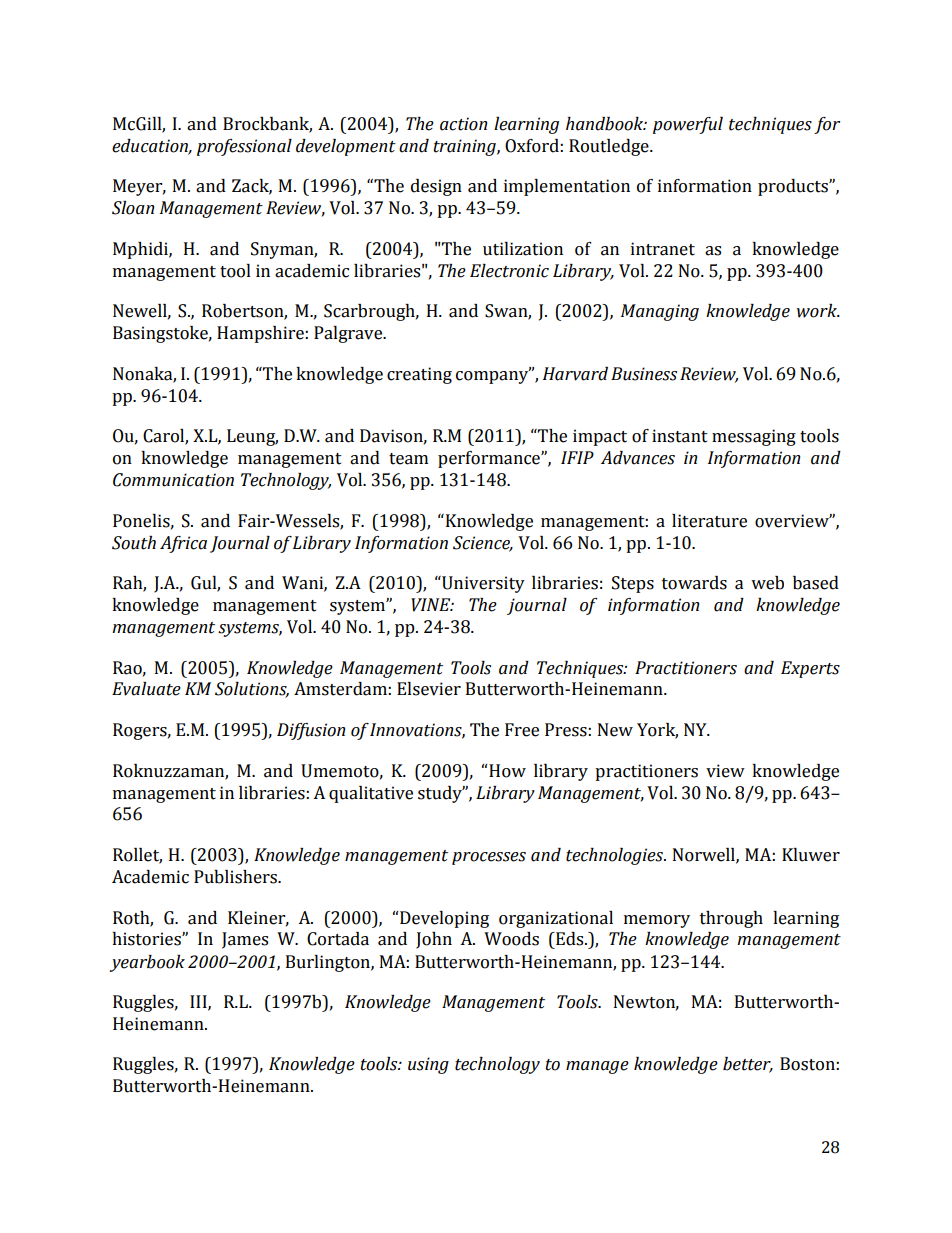  I want to click on University, so click(482, 584).
